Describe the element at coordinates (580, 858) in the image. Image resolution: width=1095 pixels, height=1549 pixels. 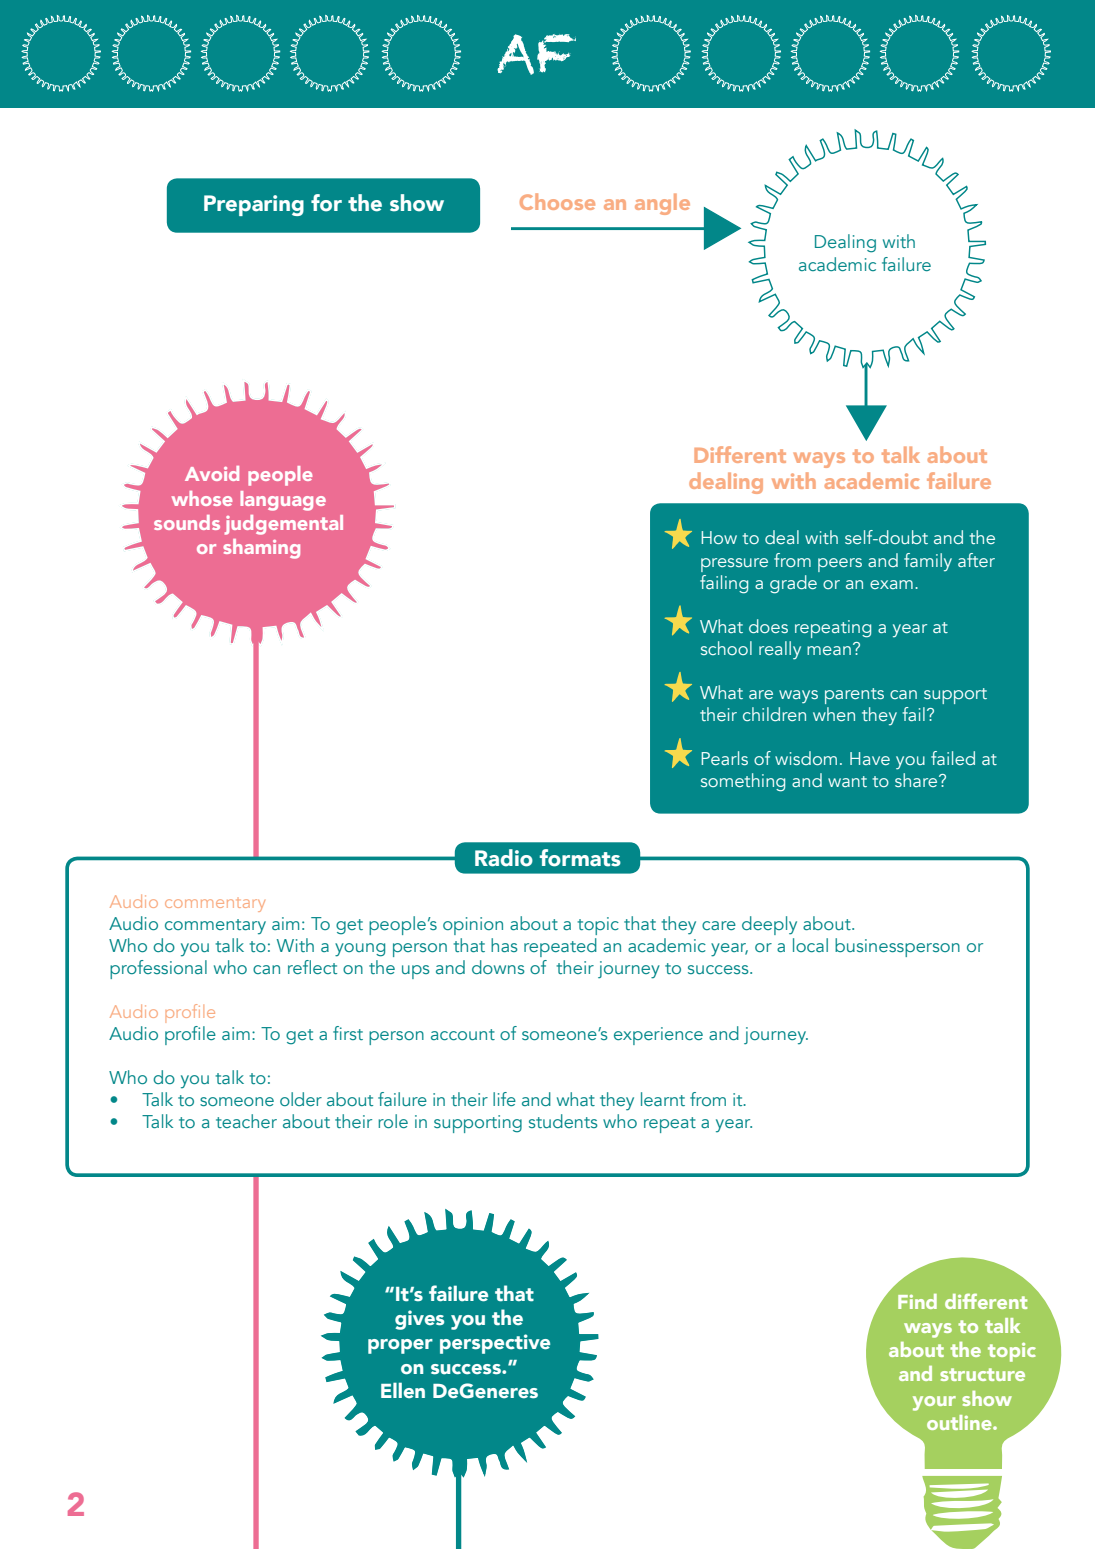
I see `formats` at that location.
